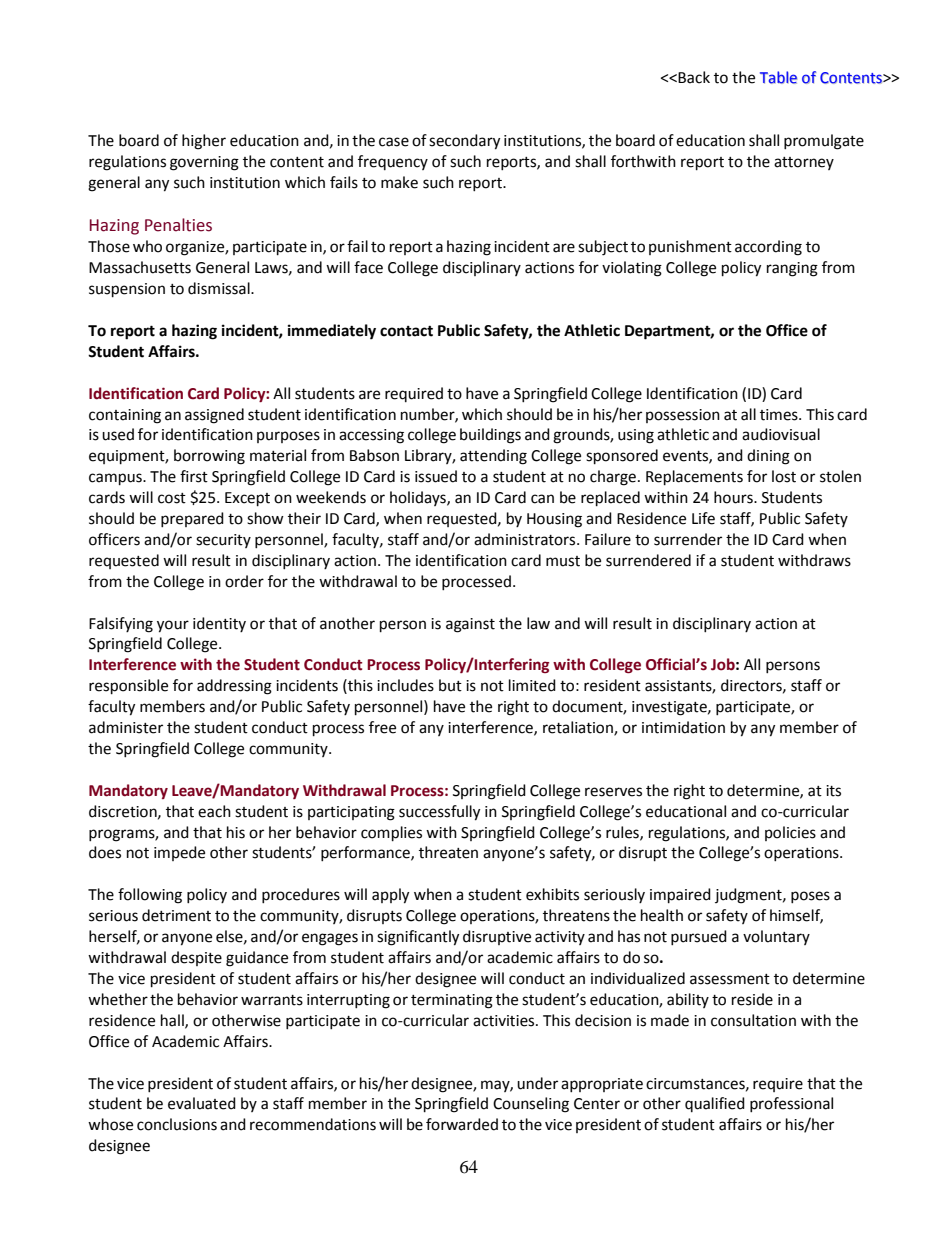 This page has height=1233, width=952. What do you see at coordinates (173, 626) in the page?
I see `your` at bounding box center [173, 626].
